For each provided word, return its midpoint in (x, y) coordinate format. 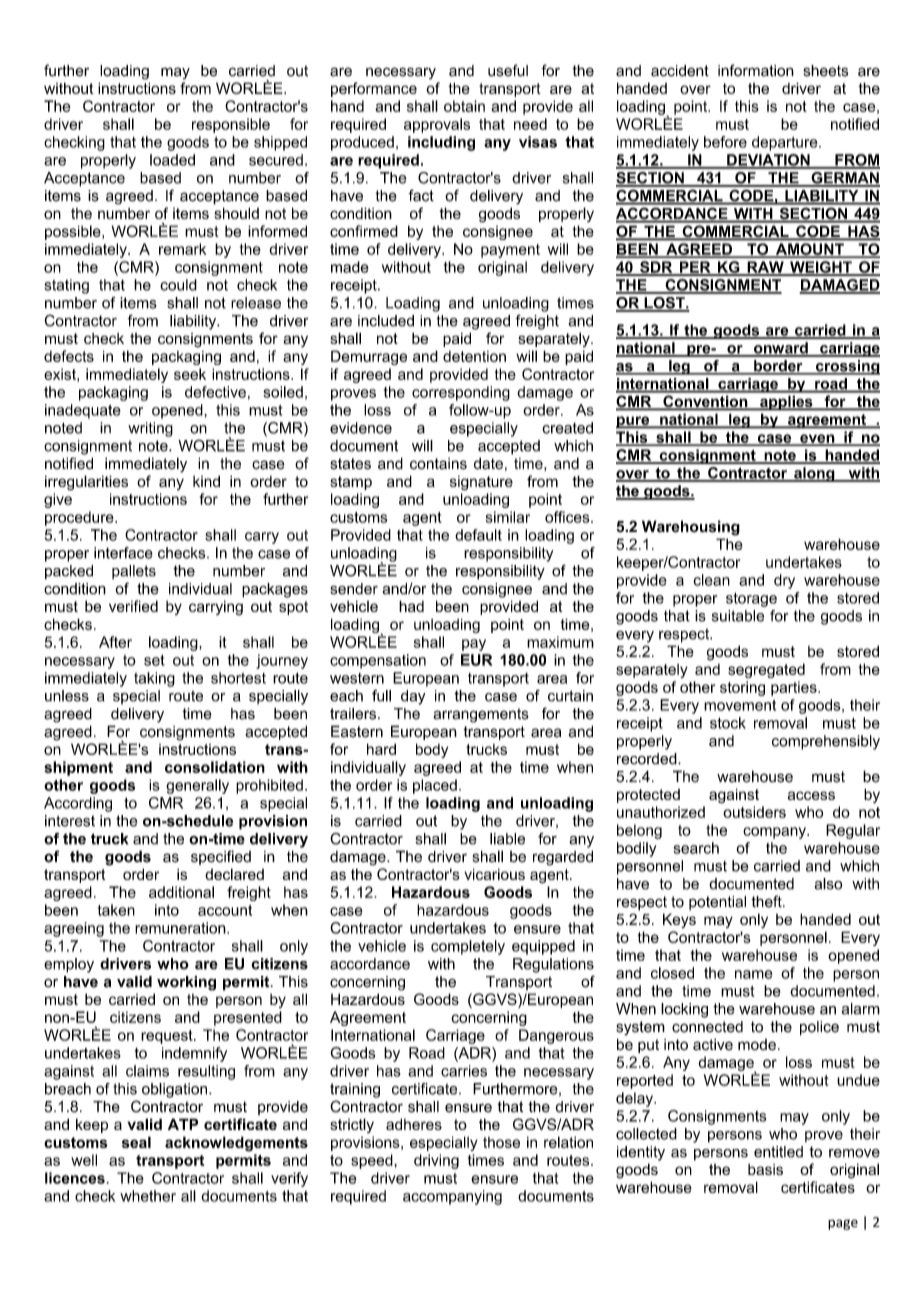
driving (436, 1161)
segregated (766, 670)
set (154, 660)
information (756, 70)
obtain (464, 106)
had (411, 606)
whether (148, 1196)
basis (765, 1169)
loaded (172, 160)
